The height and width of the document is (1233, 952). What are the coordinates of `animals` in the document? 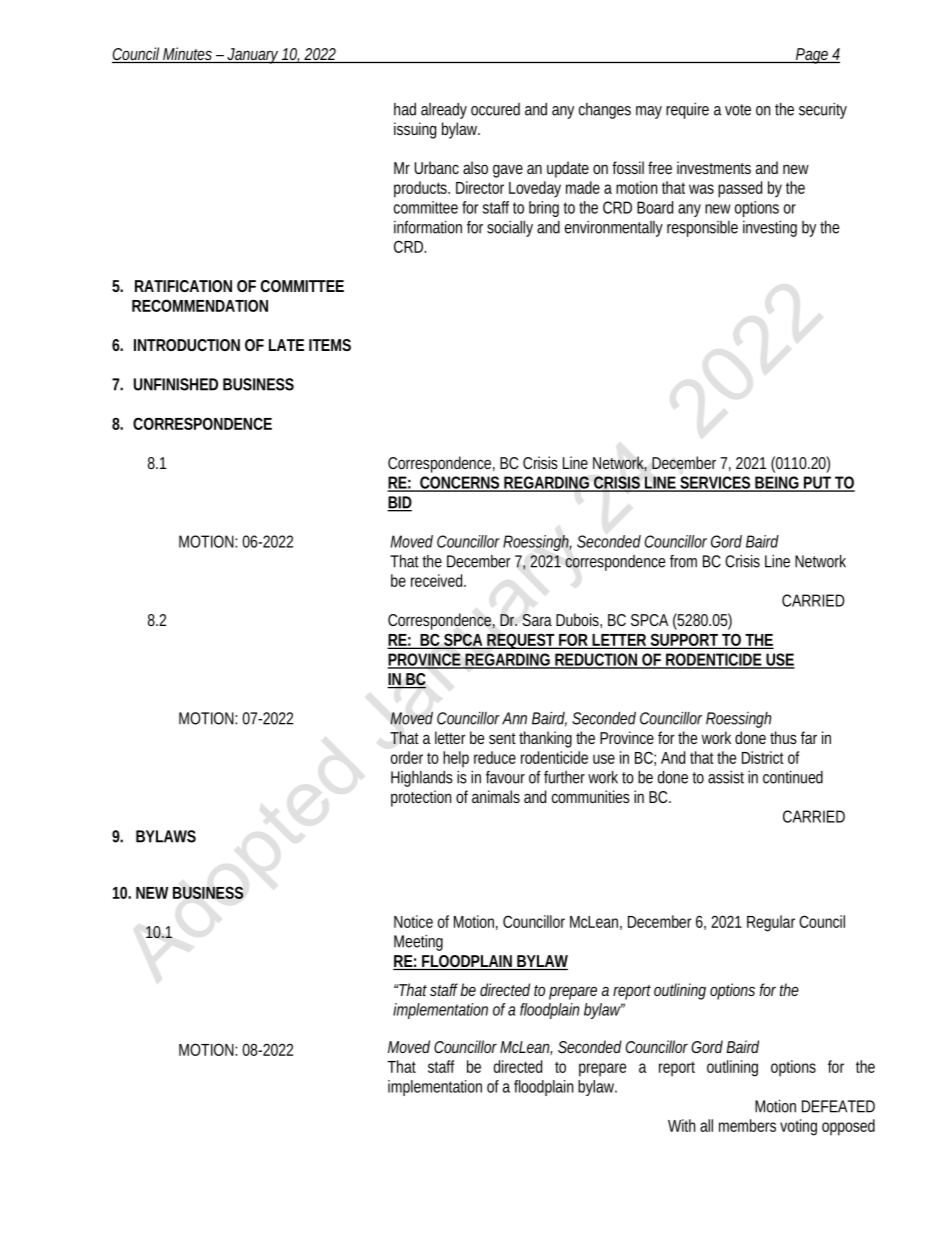 It's located at (496, 796).
